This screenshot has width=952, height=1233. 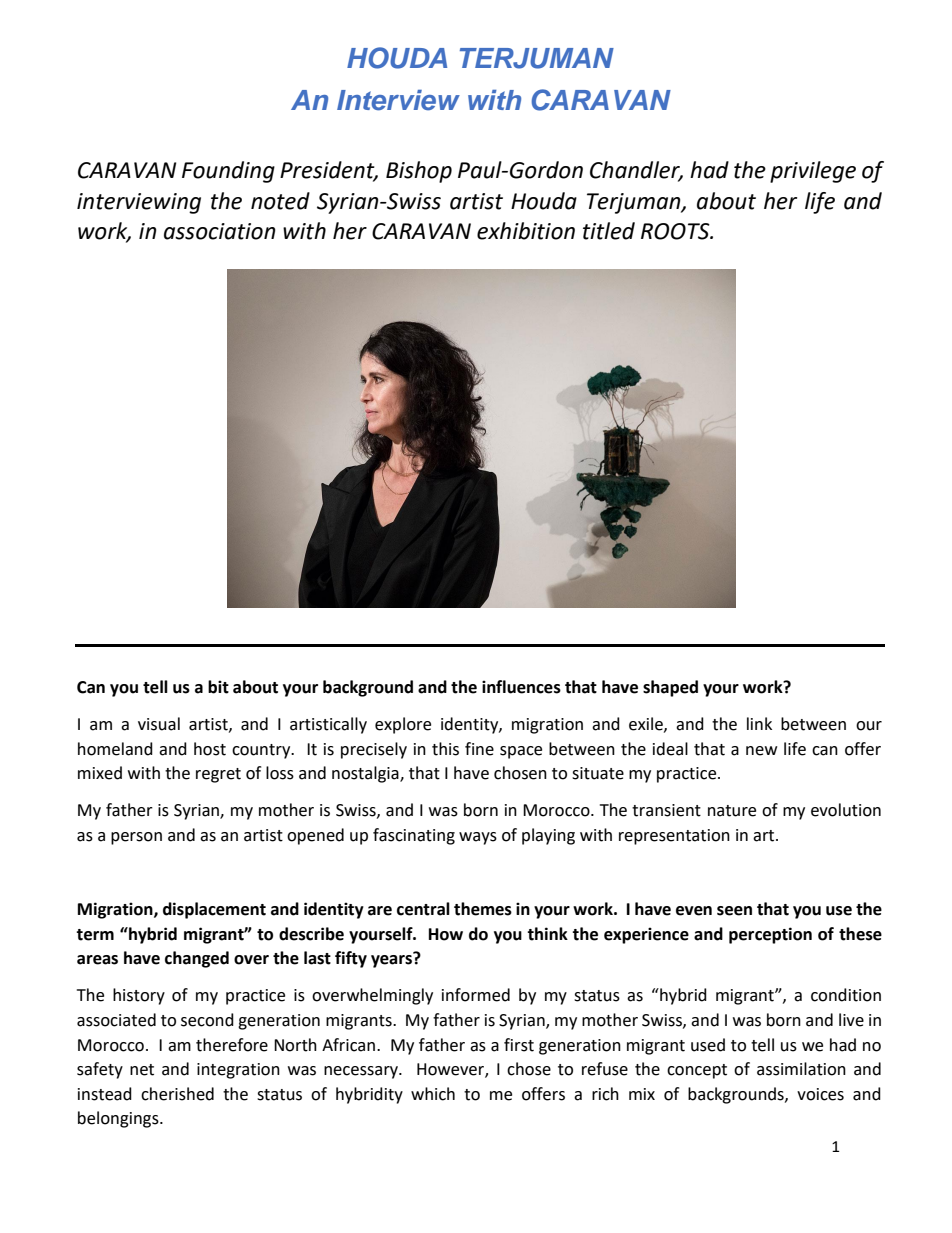 What do you see at coordinates (670, 688) in the screenshot?
I see `shaped` at bounding box center [670, 688].
